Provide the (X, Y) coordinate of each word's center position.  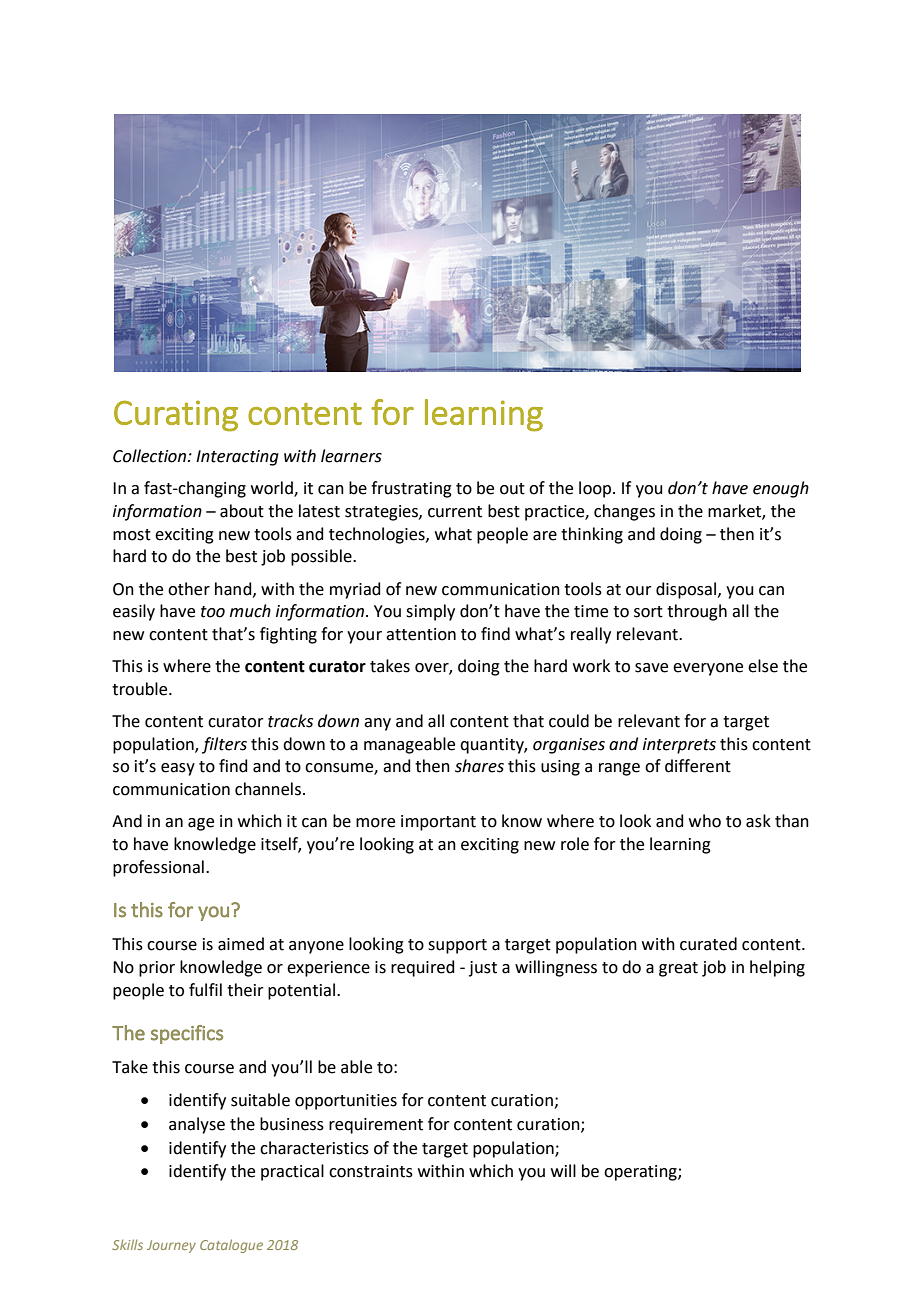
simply (430, 612)
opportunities (346, 1102)
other (189, 589)
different (698, 766)
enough (781, 489)
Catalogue (231, 1246)
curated (708, 944)
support (457, 946)
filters (224, 745)
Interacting (237, 458)
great (678, 969)
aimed (241, 944)
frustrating (411, 489)
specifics (187, 1034)
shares (479, 766)
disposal (687, 590)
